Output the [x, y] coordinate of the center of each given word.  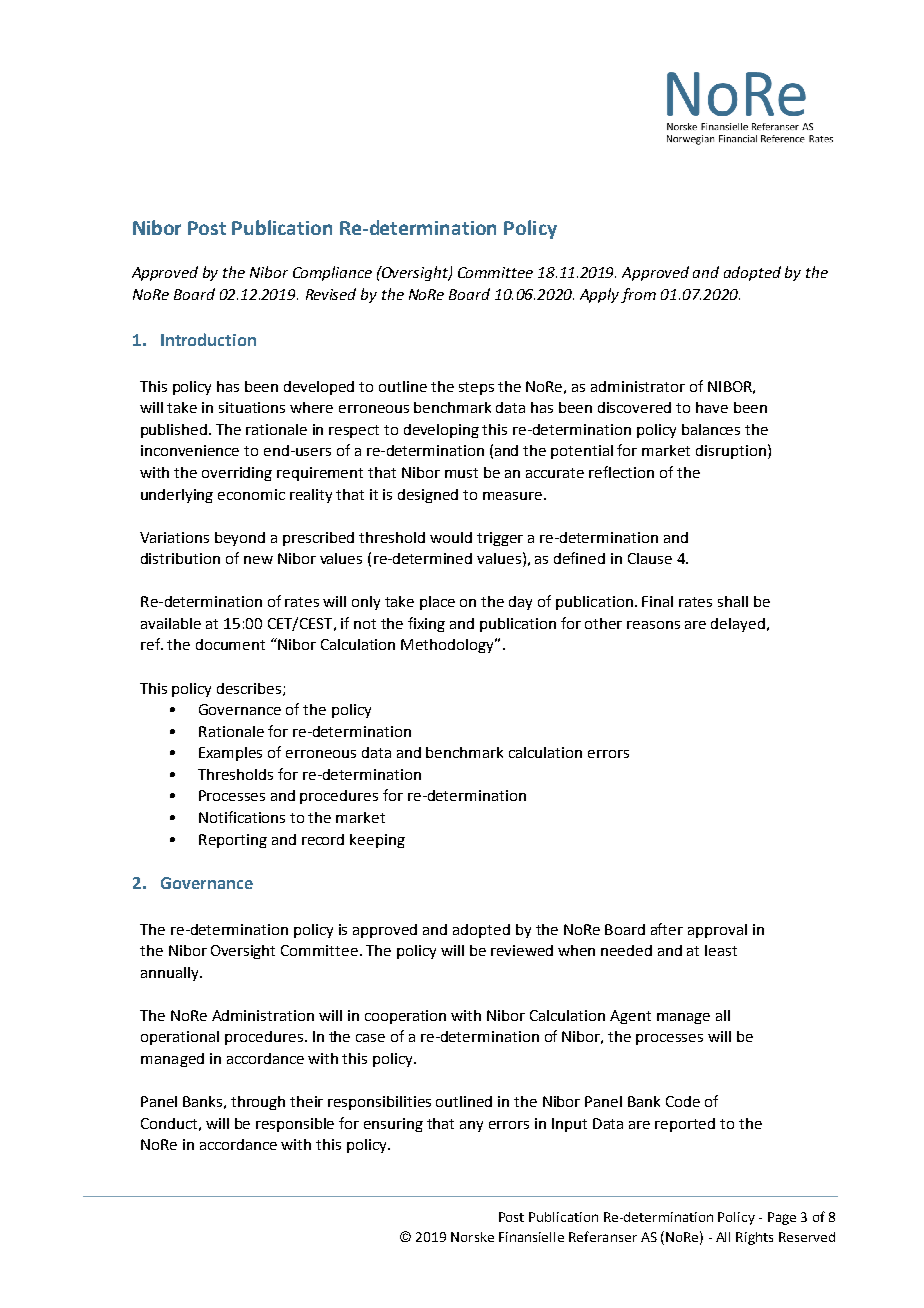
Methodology [449, 645]
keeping [377, 841]
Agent [630, 1017]
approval [717, 931]
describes [250, 689]
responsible [295, 1125]
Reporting [233, 841]
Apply [599, 295]
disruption [731, 452]
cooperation [405, 1017]
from [638, 295]
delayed [738, 625]
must [461, 473]
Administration [263, 1015]
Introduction [208, 339]
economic [251, 494]
